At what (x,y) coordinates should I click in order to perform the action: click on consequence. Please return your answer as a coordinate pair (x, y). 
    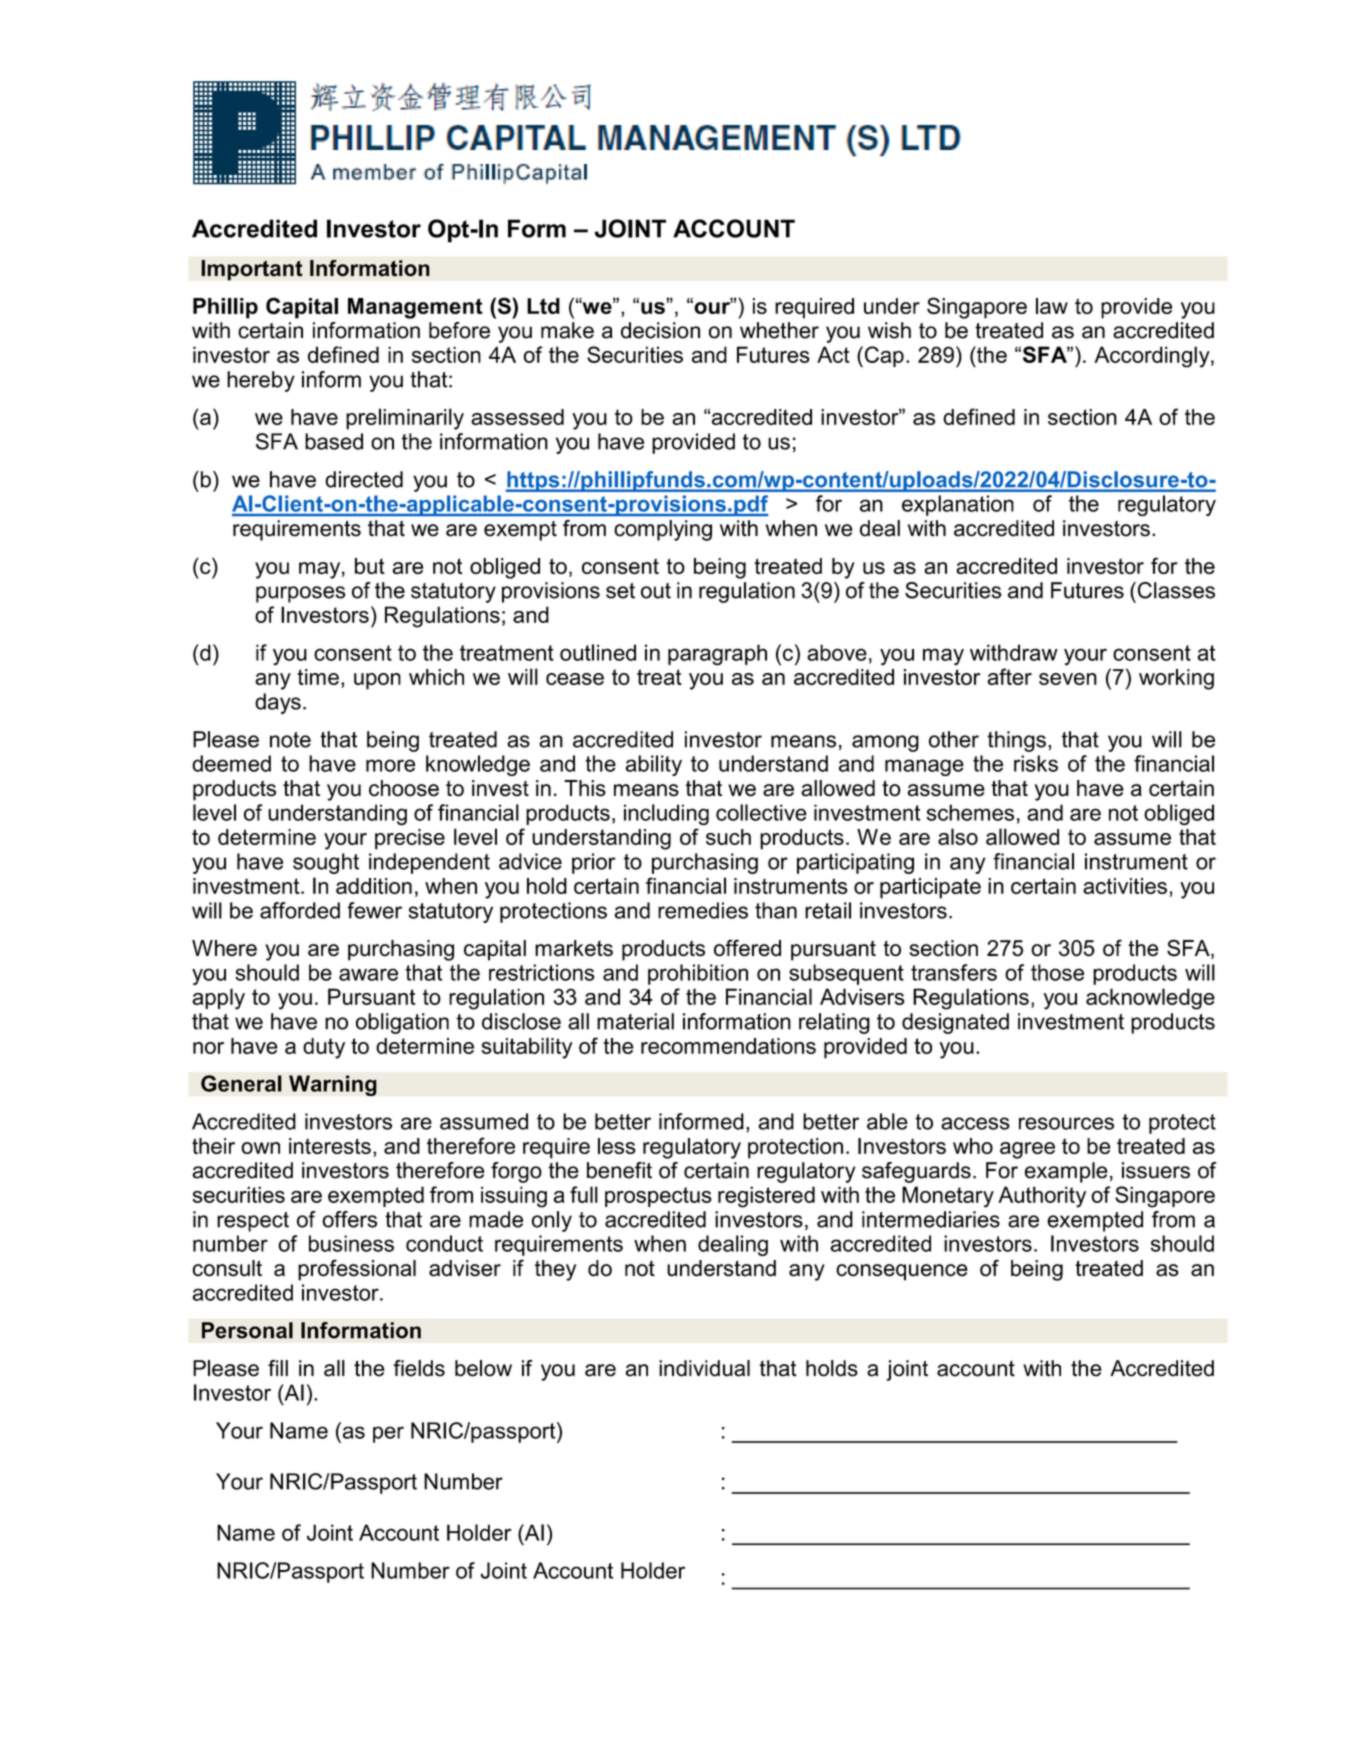
    Looking at the image, I should click on (902, 1272).
